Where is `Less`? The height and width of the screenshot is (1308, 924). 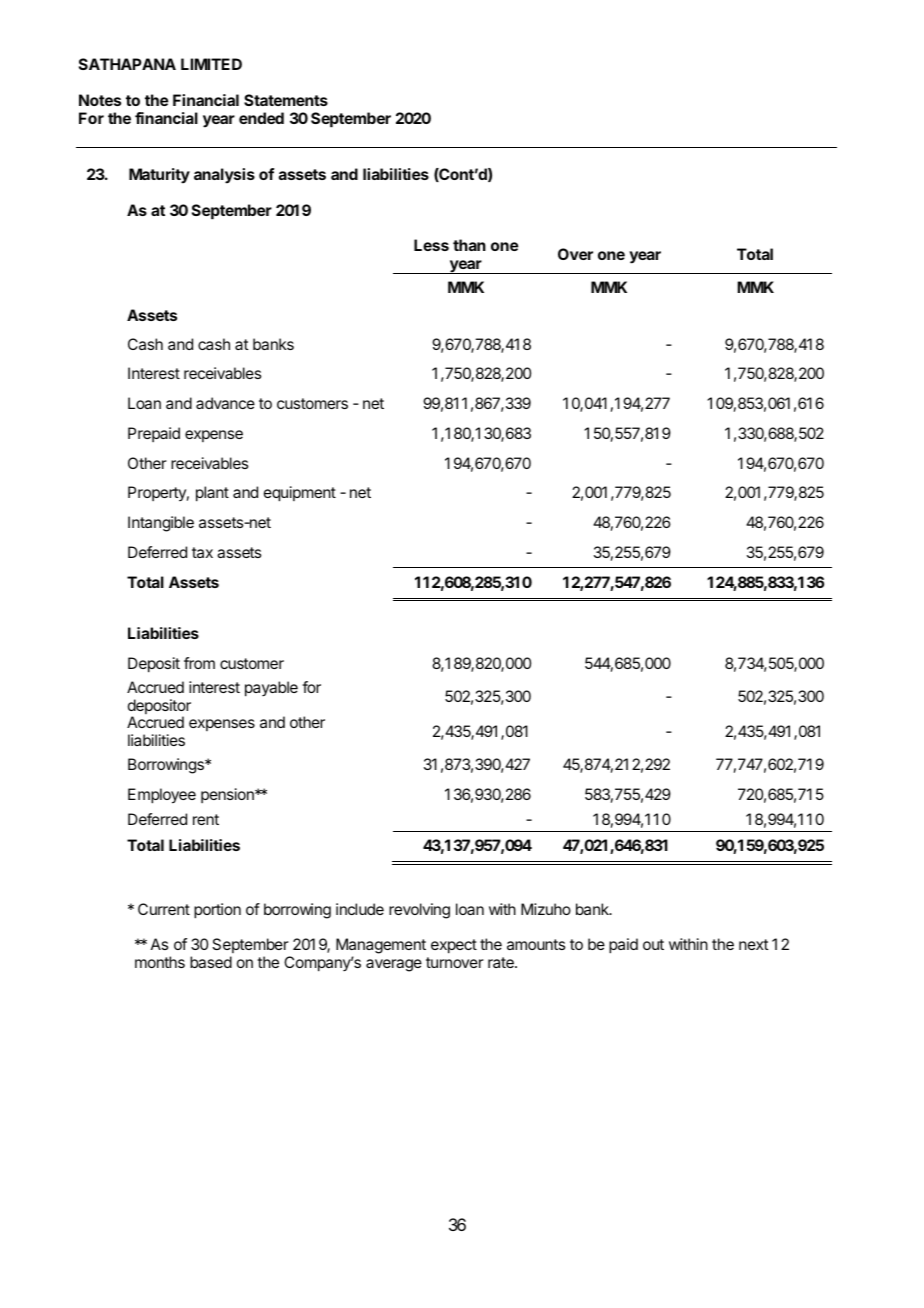 Less is located at coordinates (431, 245).
